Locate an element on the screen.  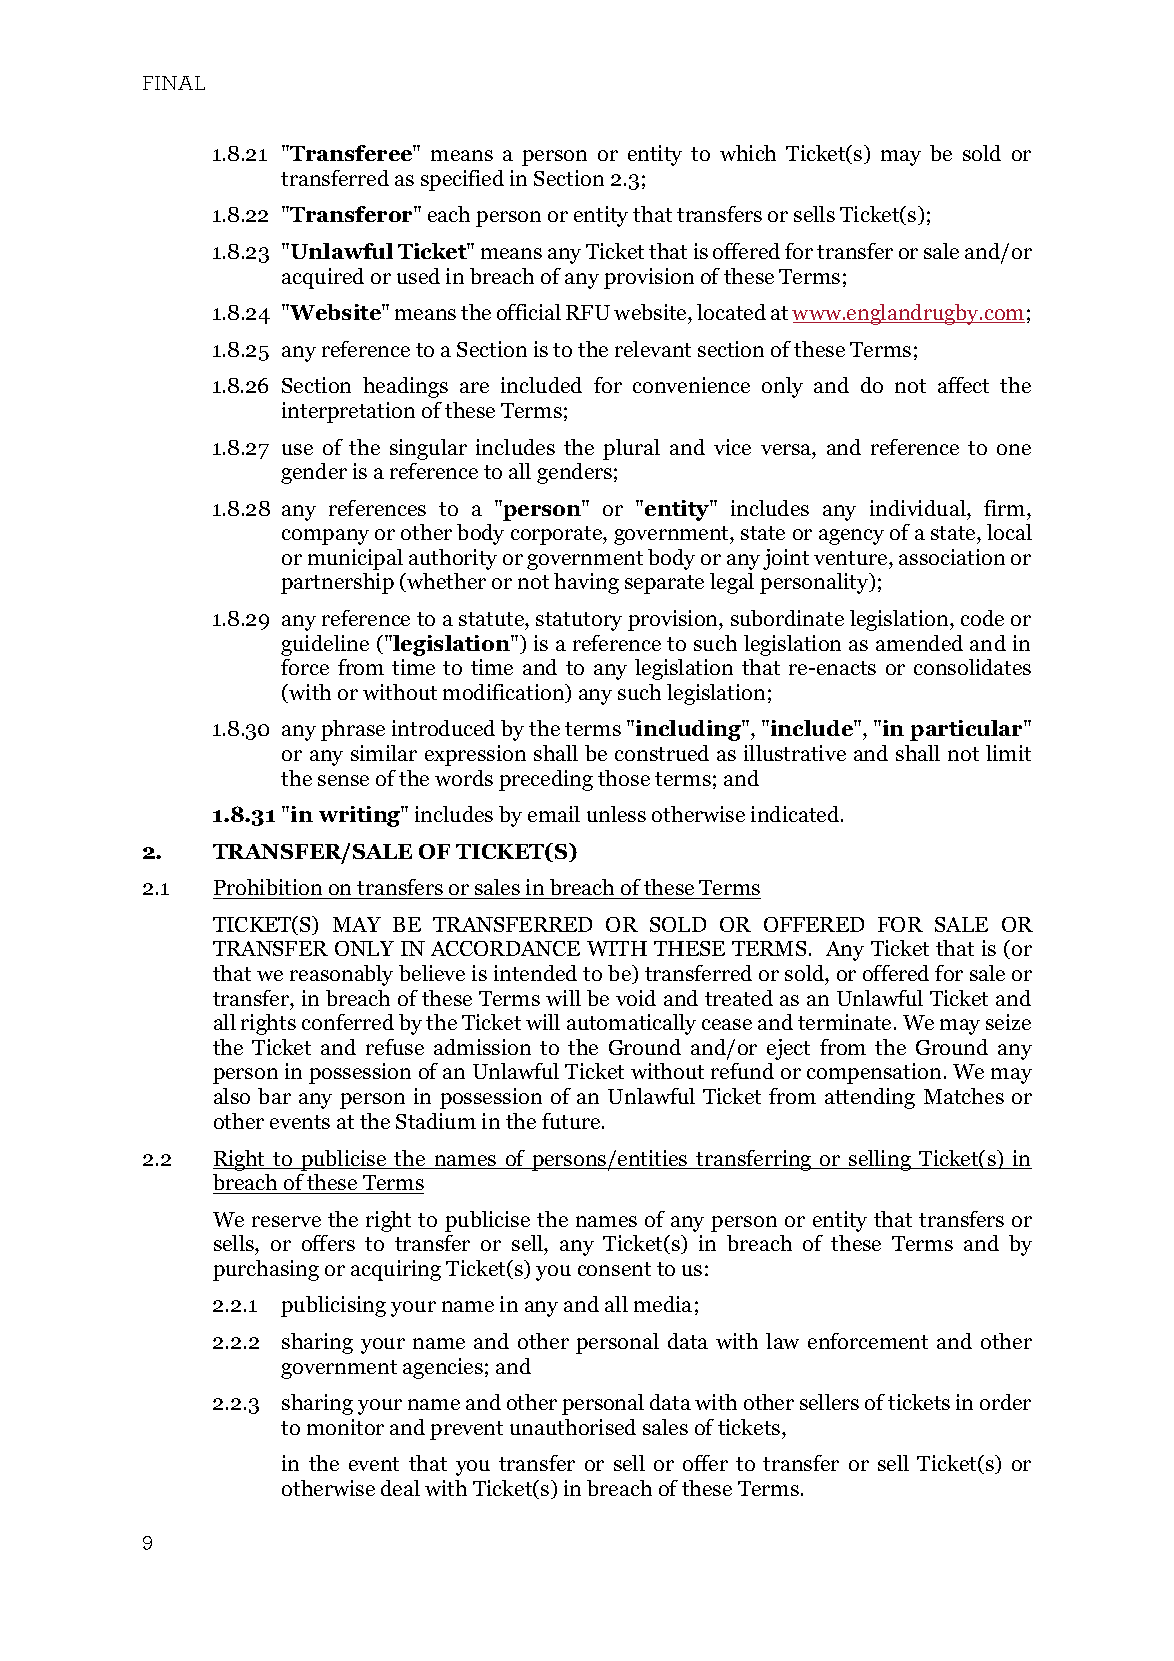
conferred is located at coordinates (348, 1022).
